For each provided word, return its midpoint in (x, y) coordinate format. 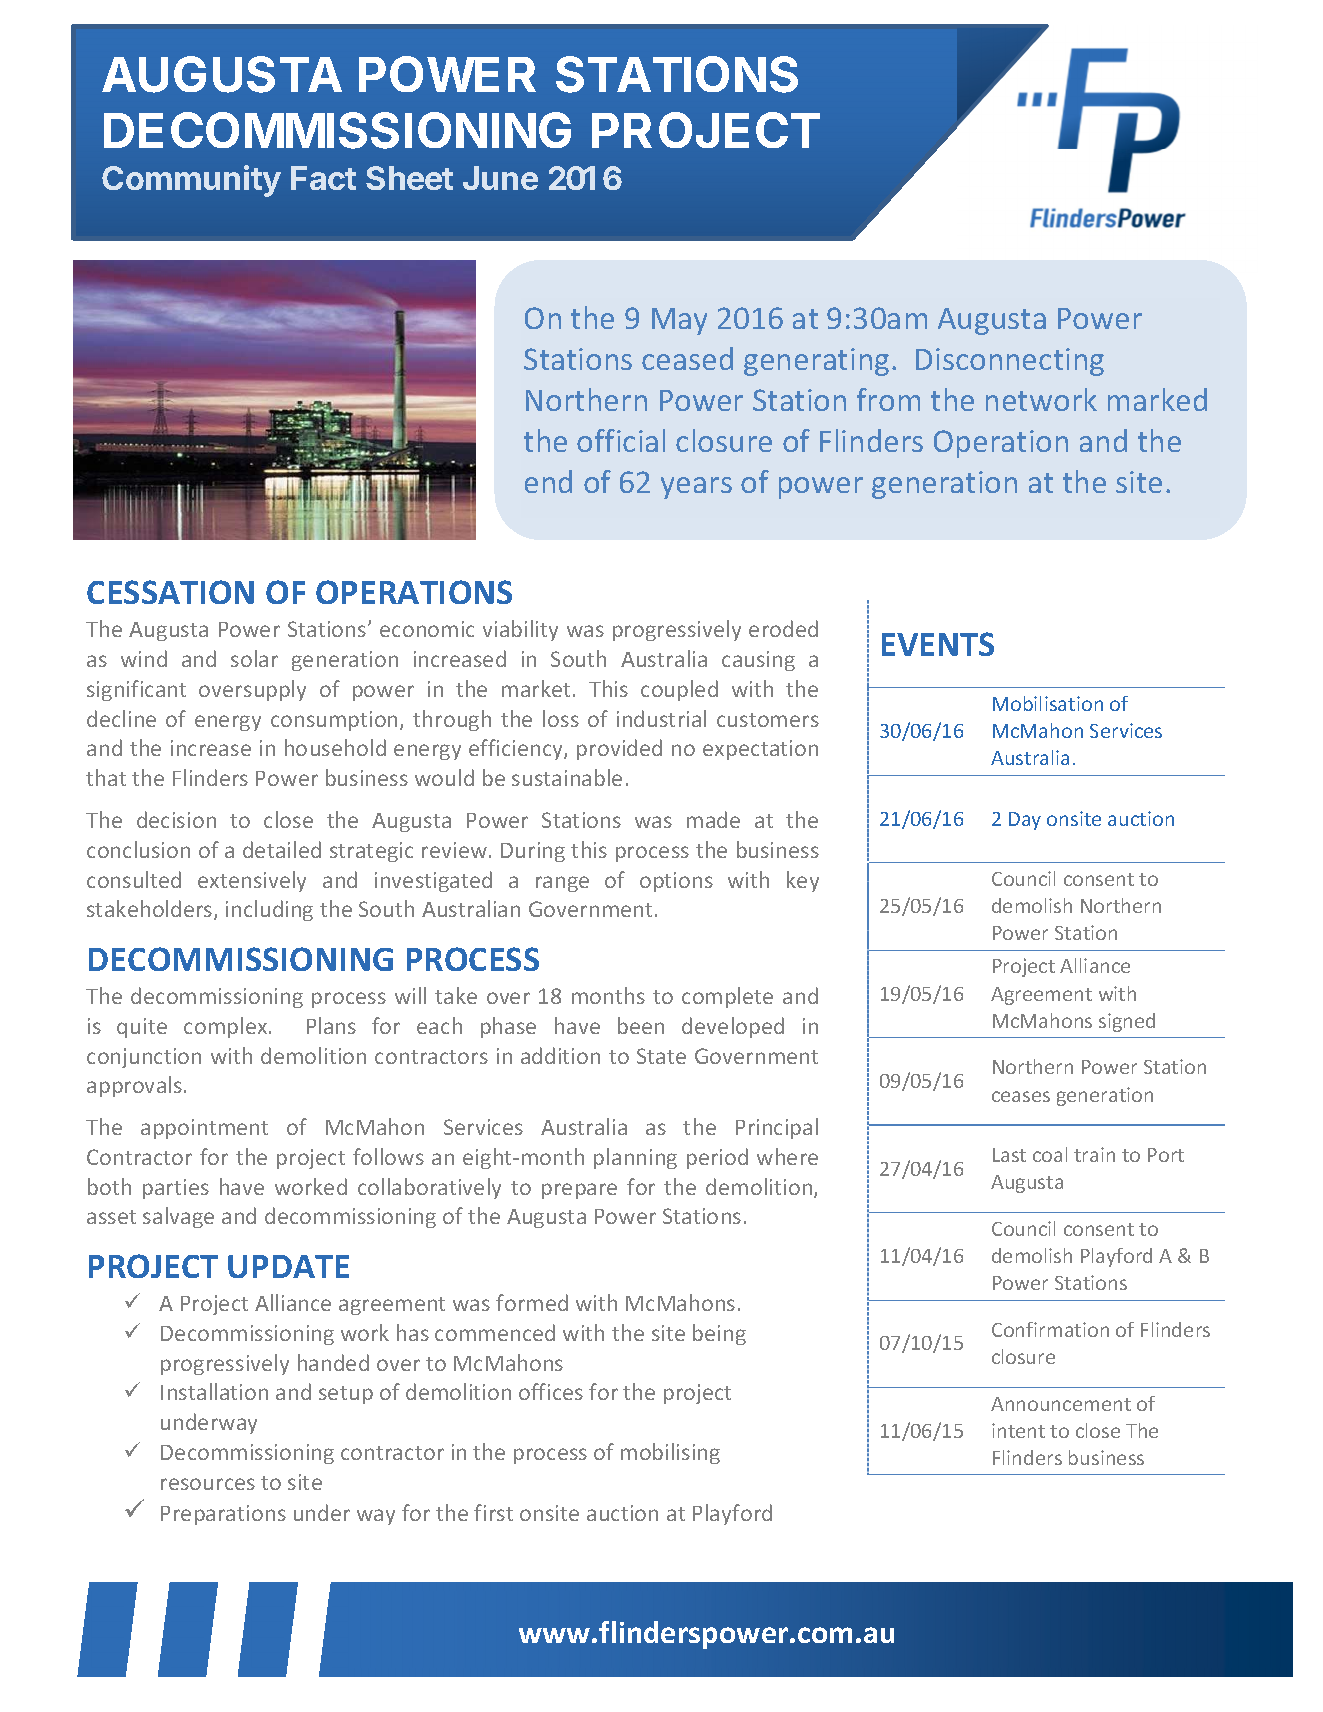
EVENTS (938, 644)
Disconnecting (1010, 362)
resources (208, 1484)
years (696, 488)
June (500, 178)
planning (635, 1158)
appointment (204, 1129)
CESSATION (170, 592)
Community (191, 181)
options (676, 882)
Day (1025, 821)
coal (1050, 1154)
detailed (282, 849)
